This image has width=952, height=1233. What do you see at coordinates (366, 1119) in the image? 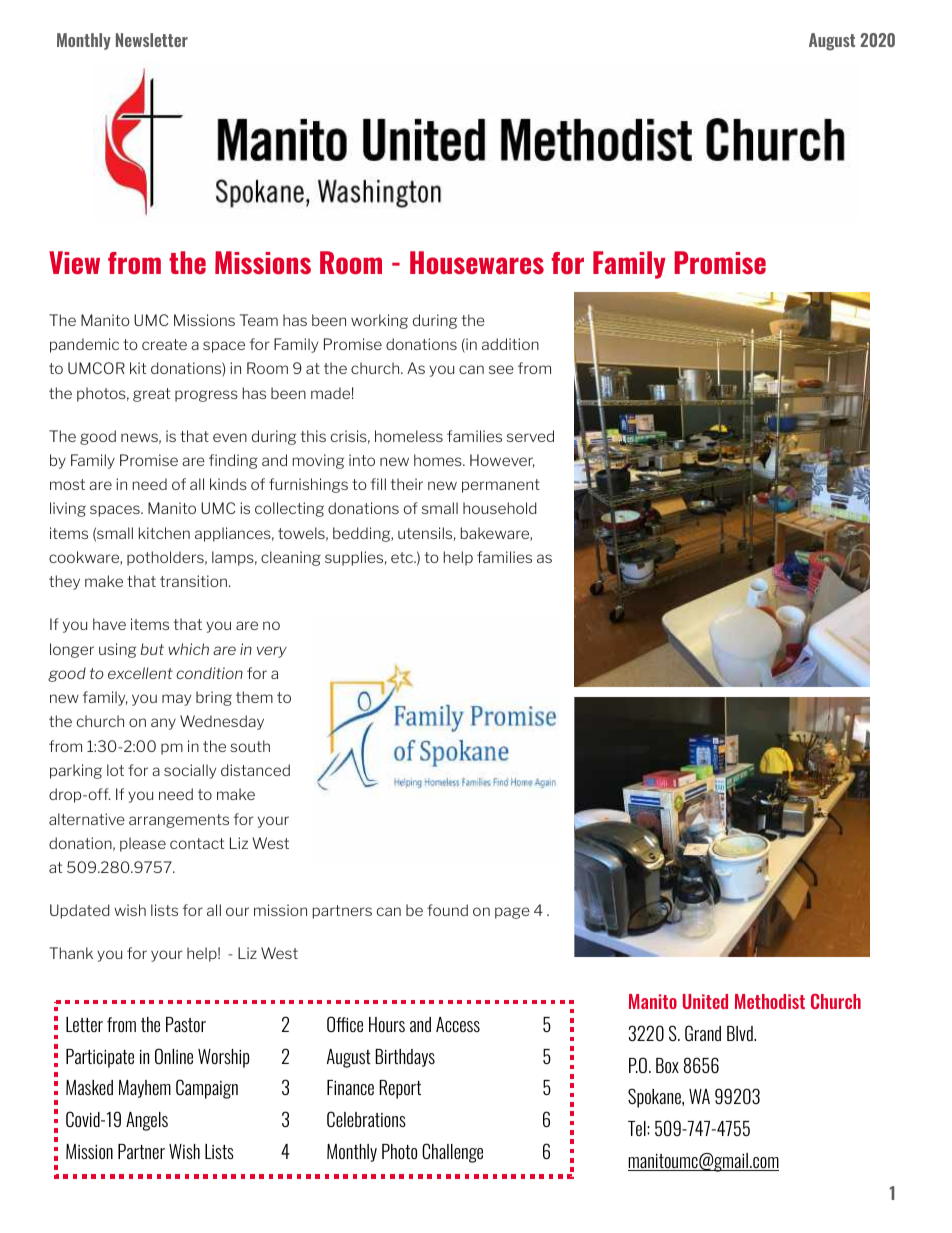
I see `Celebrations` at bounding box center [366, 1119].
